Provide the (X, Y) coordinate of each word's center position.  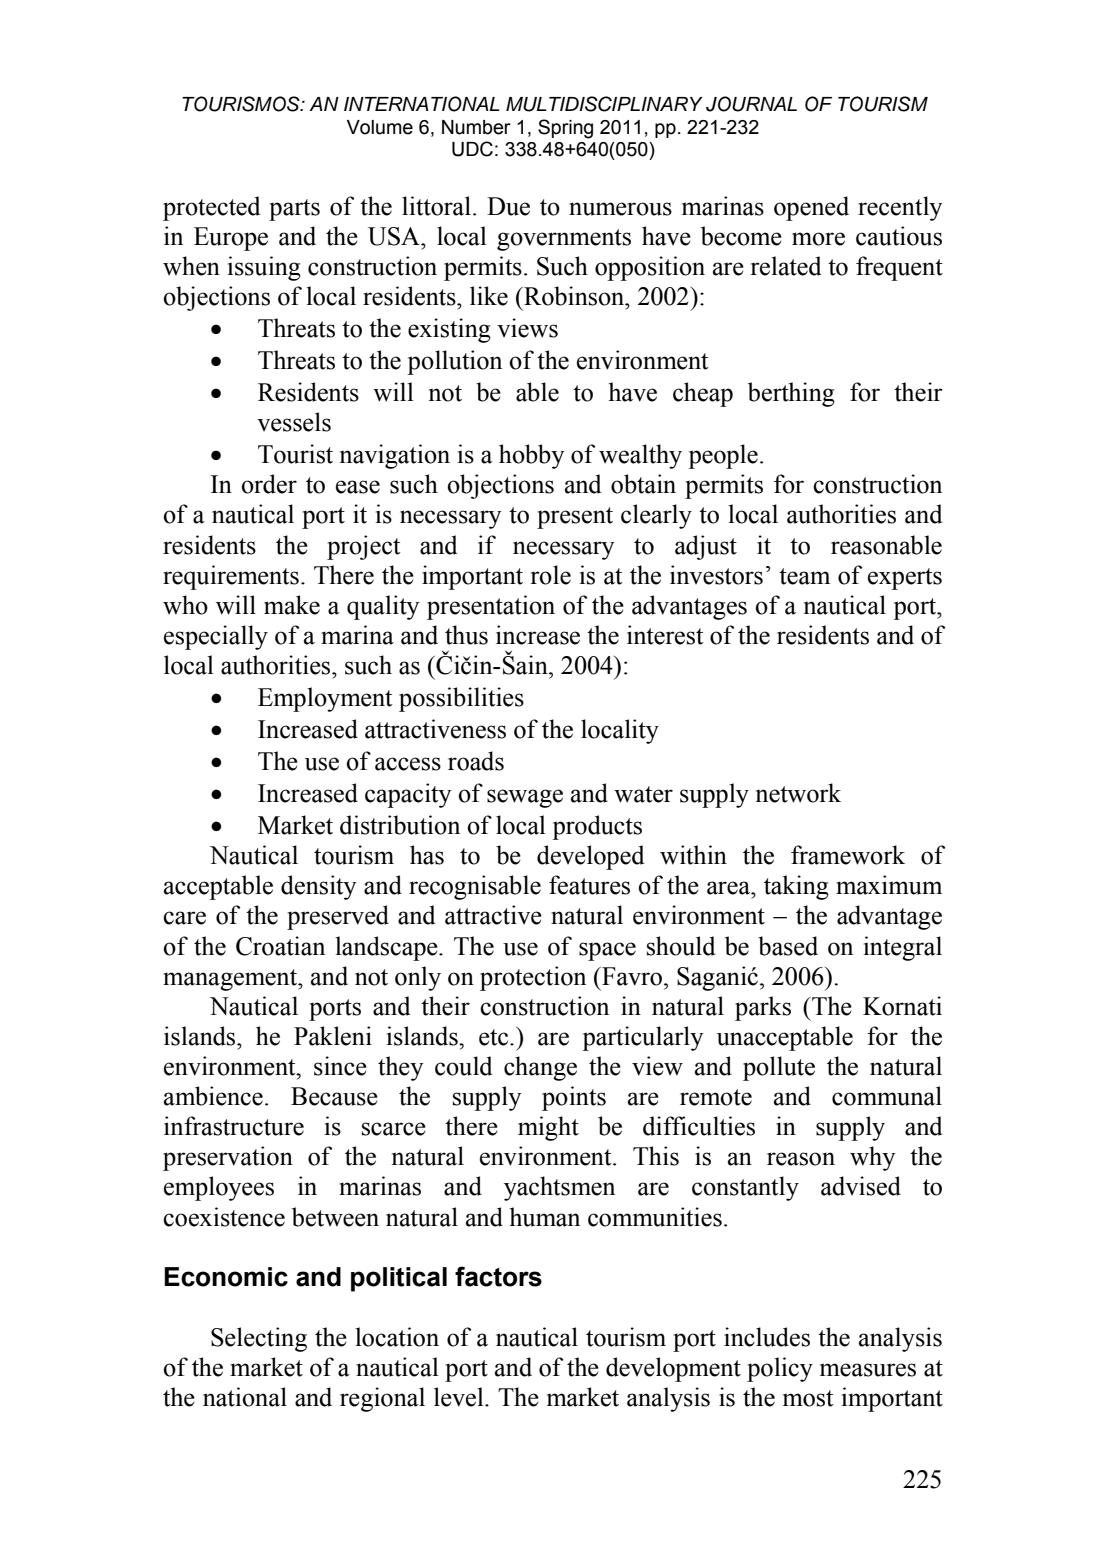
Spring (565, 129)
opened (811, 208)
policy (780, 1369)
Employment (325, 699)
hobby (531, 456)
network (798, 793)
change (540, 1068)
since (340, 1066)
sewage (525, 798)
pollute (779, 1068)
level (460, 1397)
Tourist (295, 454)
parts (294, 210)
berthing (791, 394)
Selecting (259, 1339)
